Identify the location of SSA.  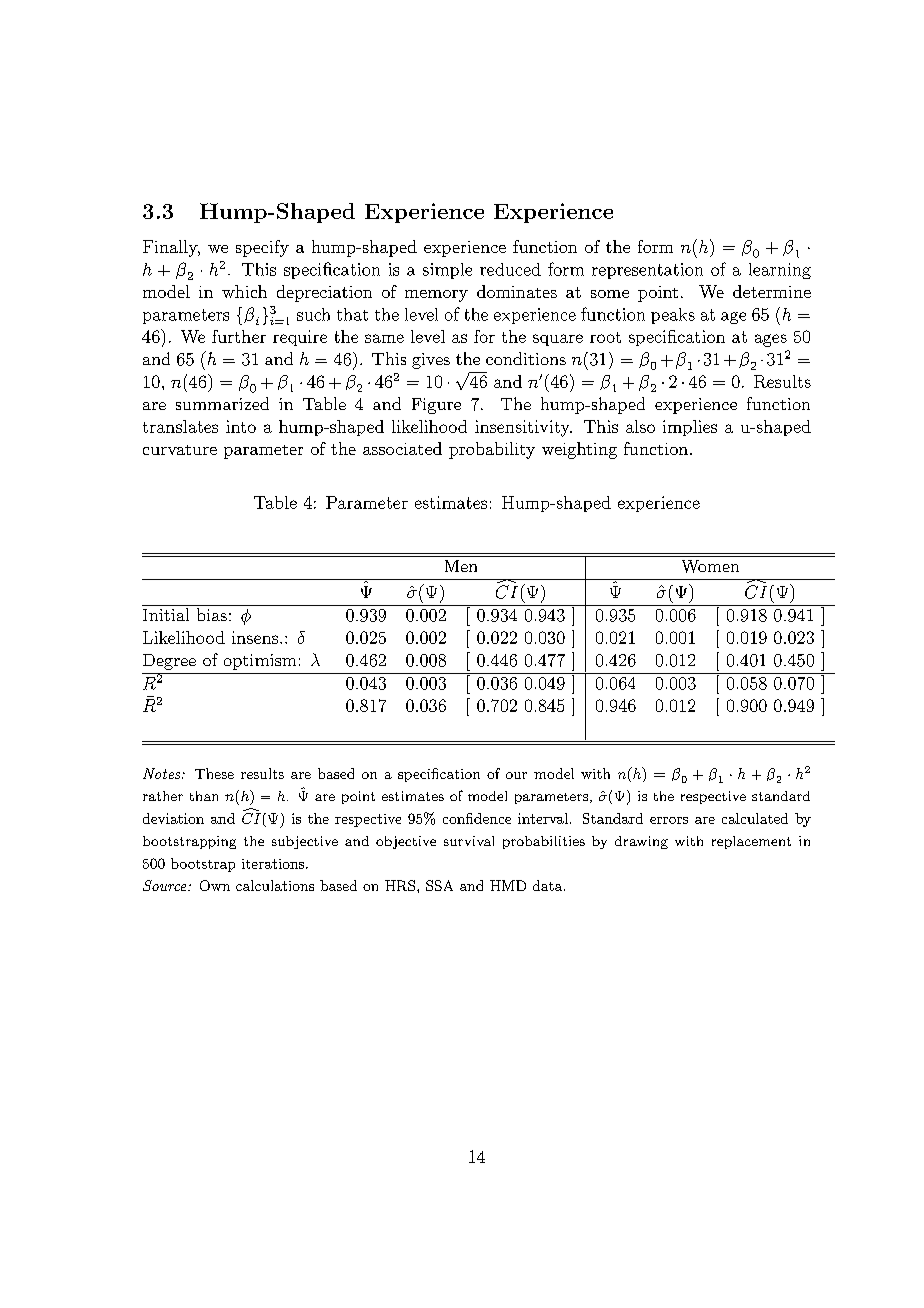
(439, 885).
